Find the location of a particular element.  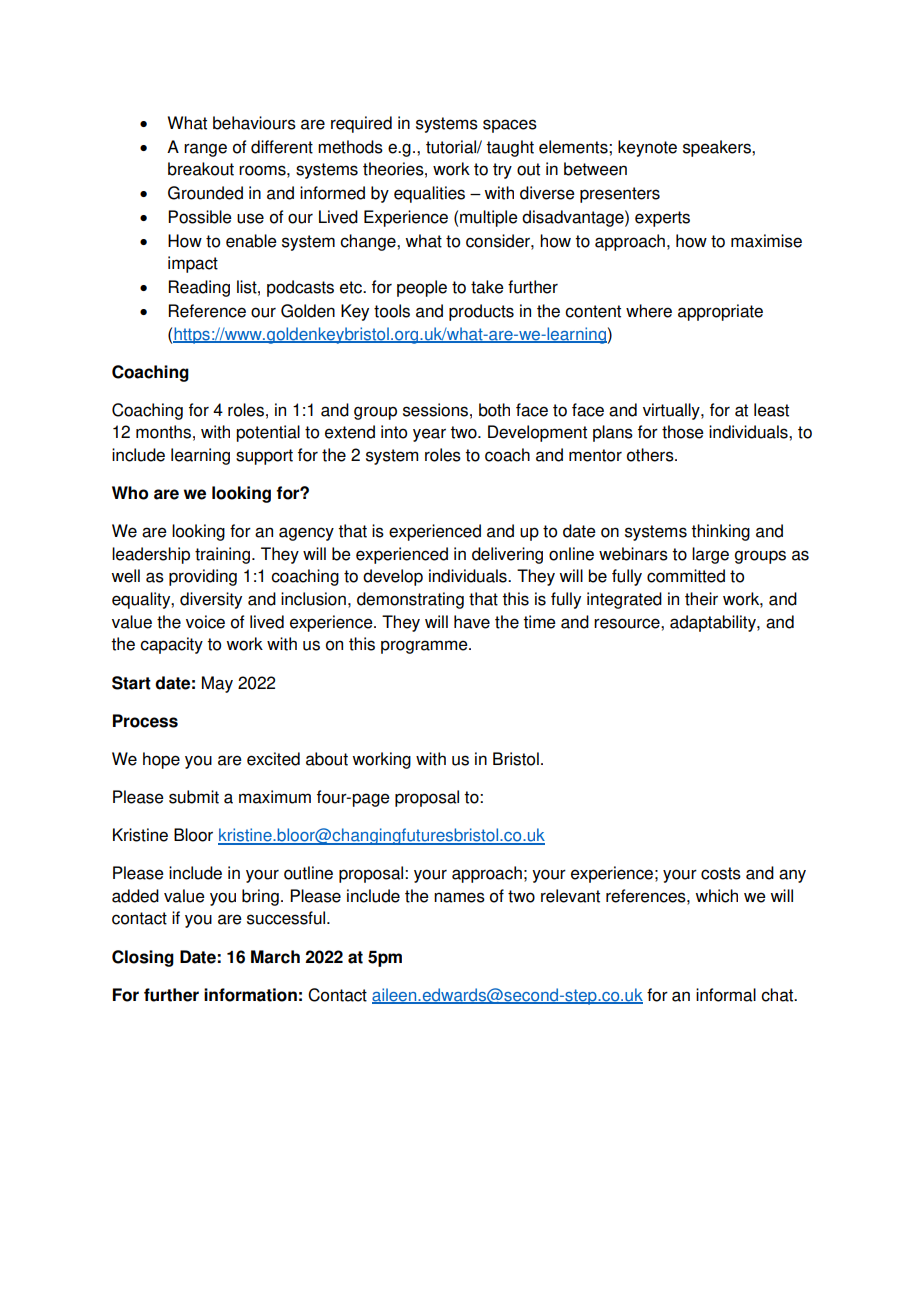

months is located at coordinates (163, 432).
